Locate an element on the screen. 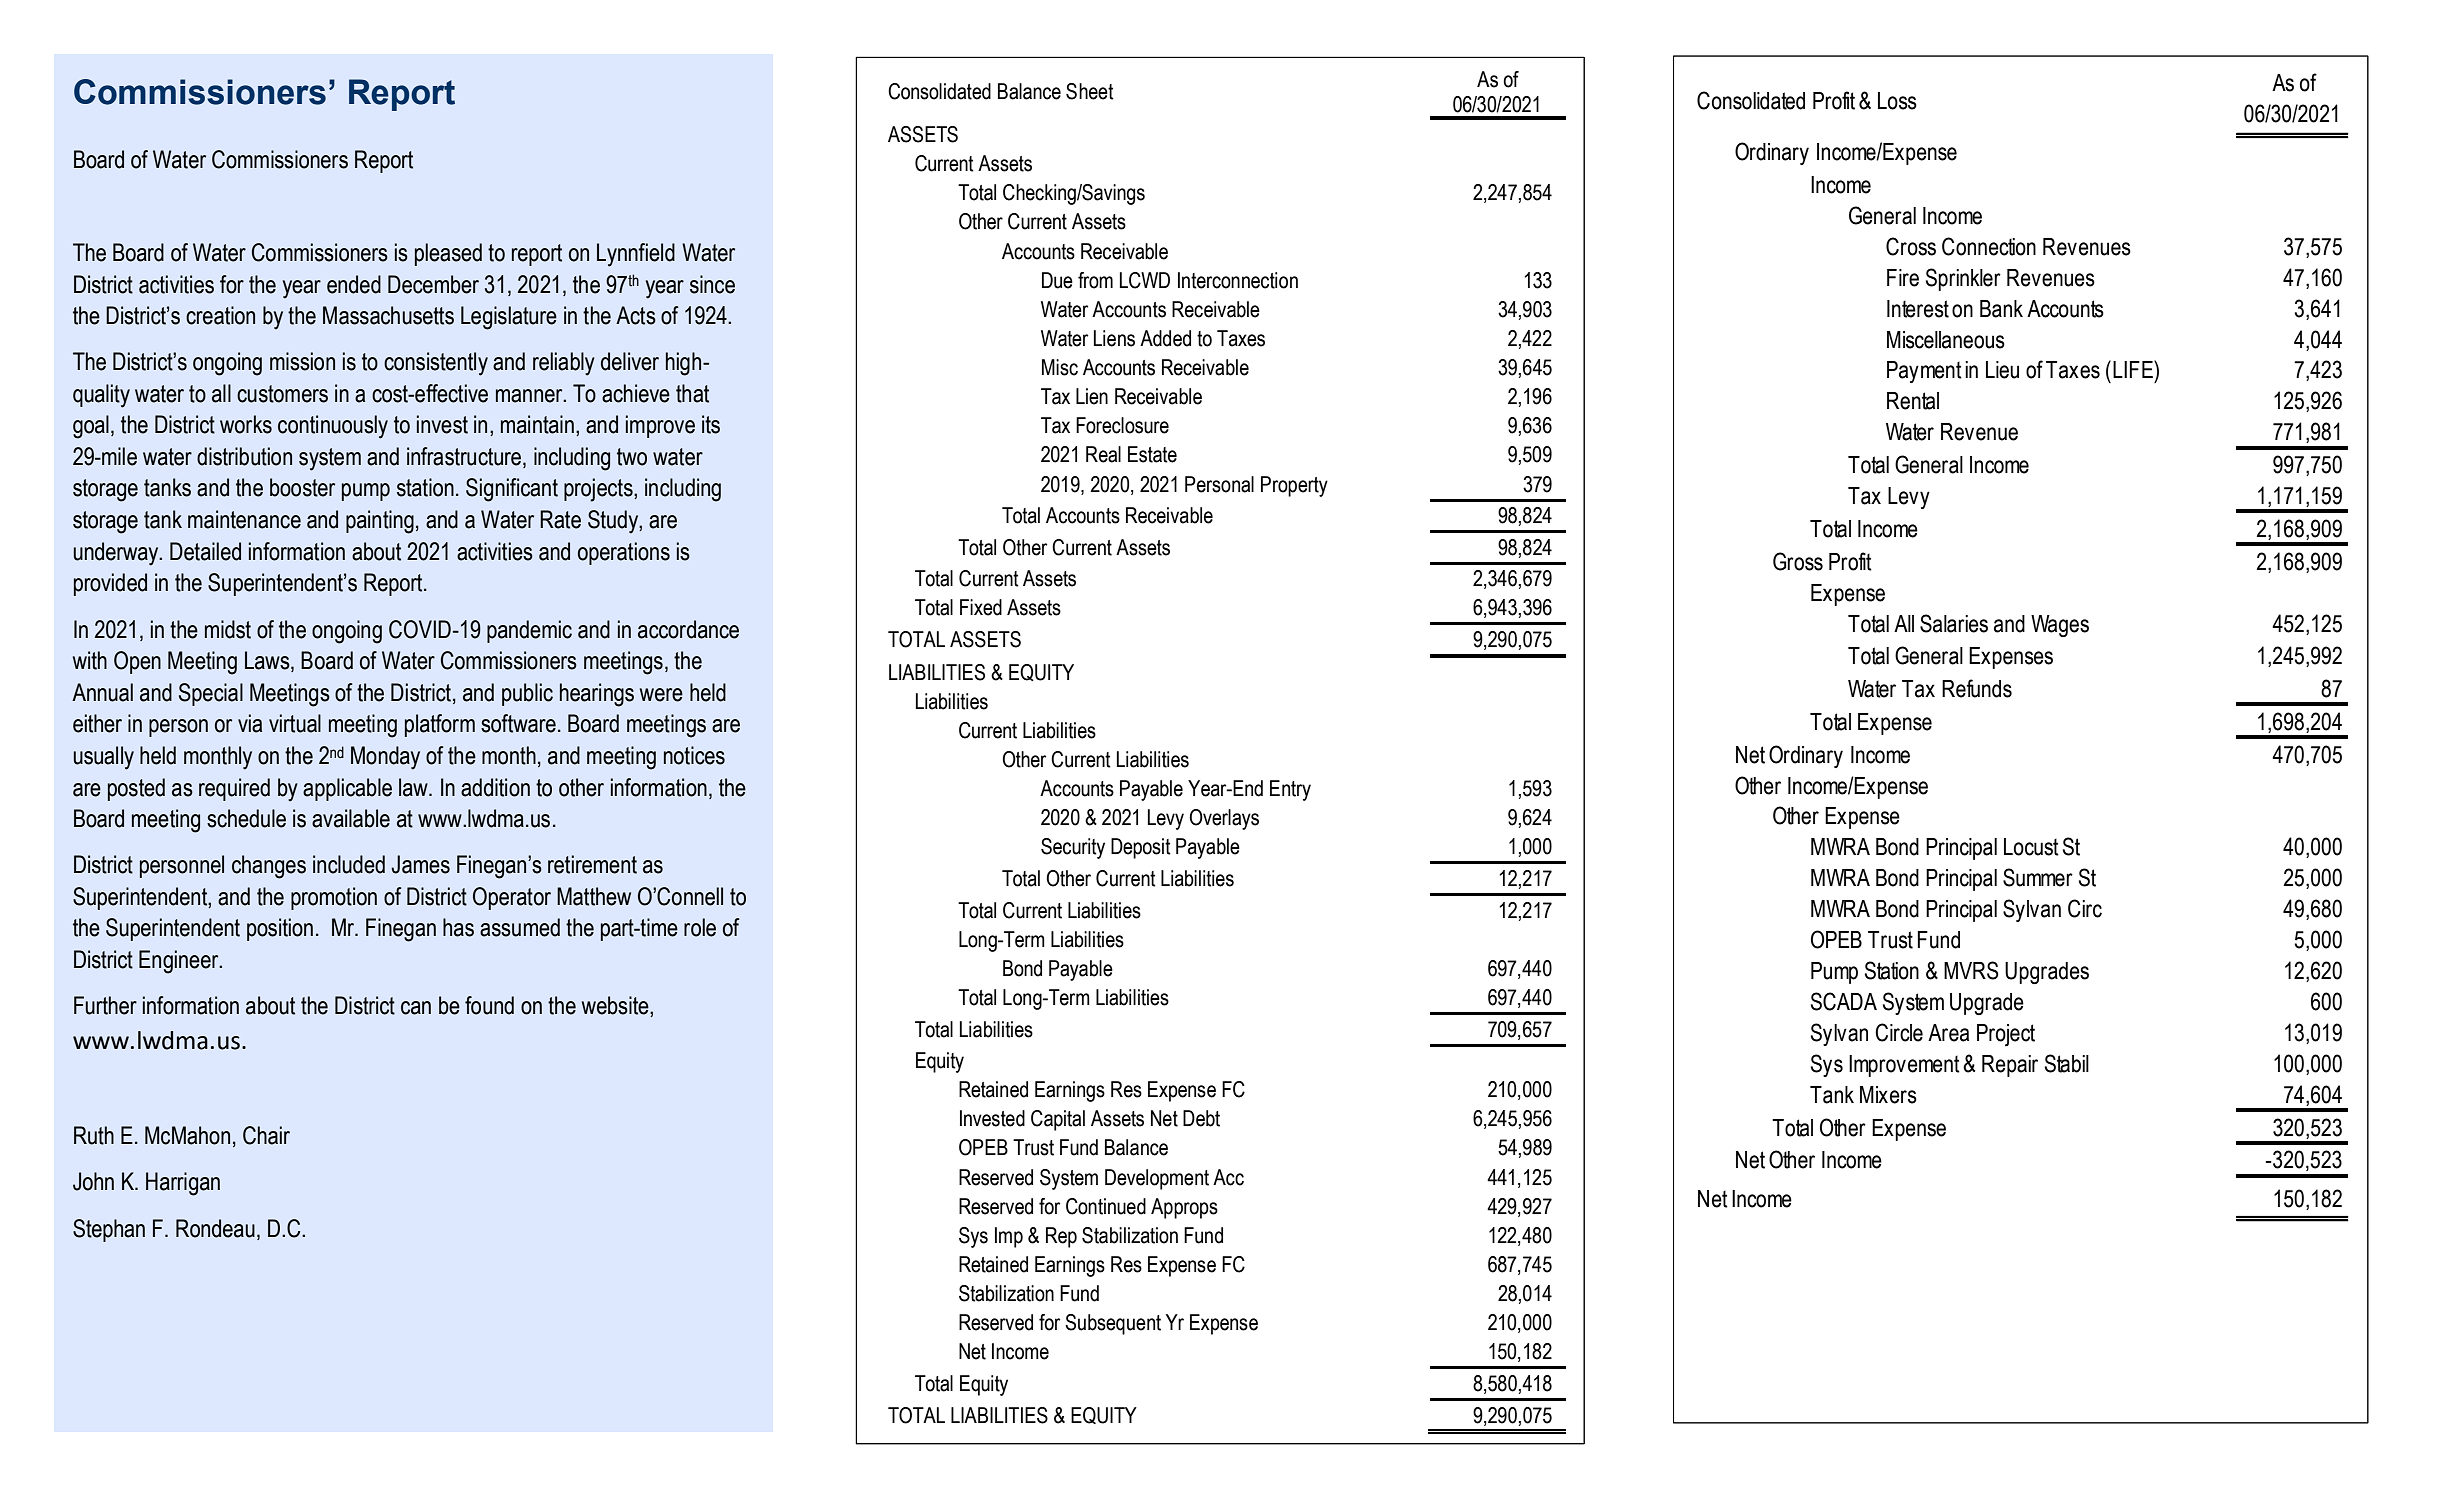 This screenshot has height=1485, width=2445. Loss is located at coordinates (1897, 101).
